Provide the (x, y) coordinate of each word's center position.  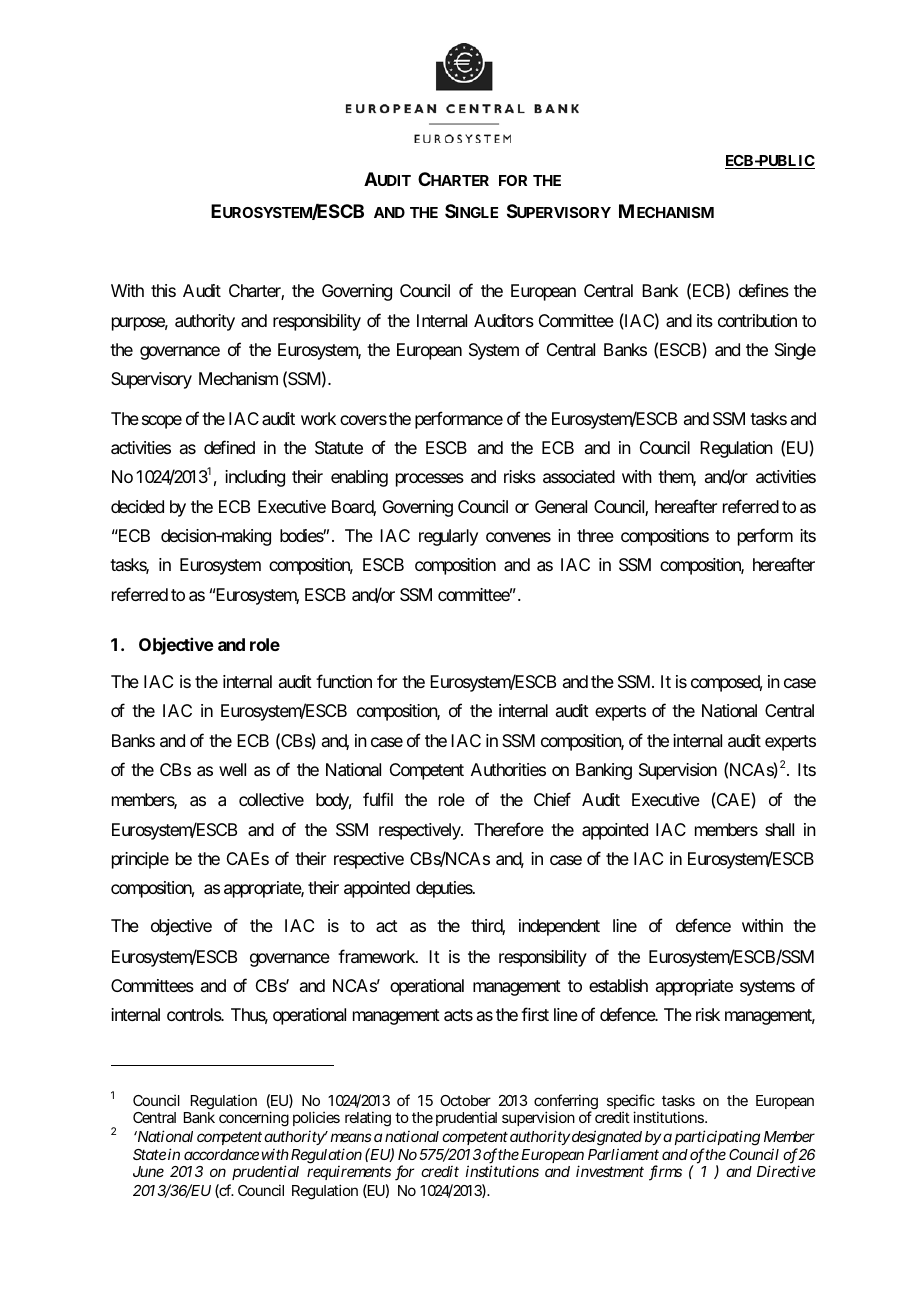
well (232, 769)
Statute (339, 447)
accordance (221, 1154)
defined (229, 447)
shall (779, 829)
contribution (757, 320)
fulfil (378, 799)
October (465, 1100)
